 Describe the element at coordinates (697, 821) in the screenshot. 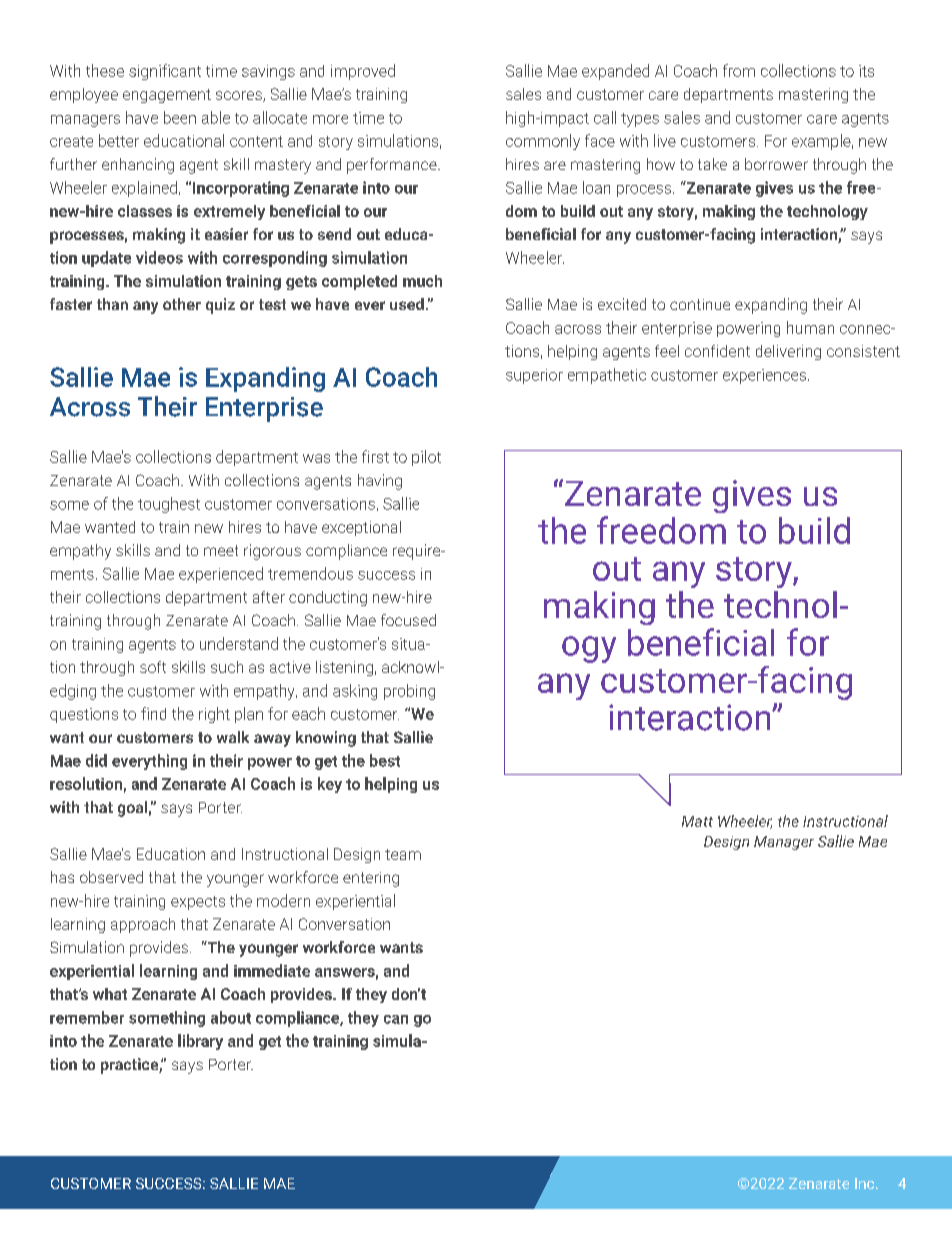

I see `Matt` at that location.
